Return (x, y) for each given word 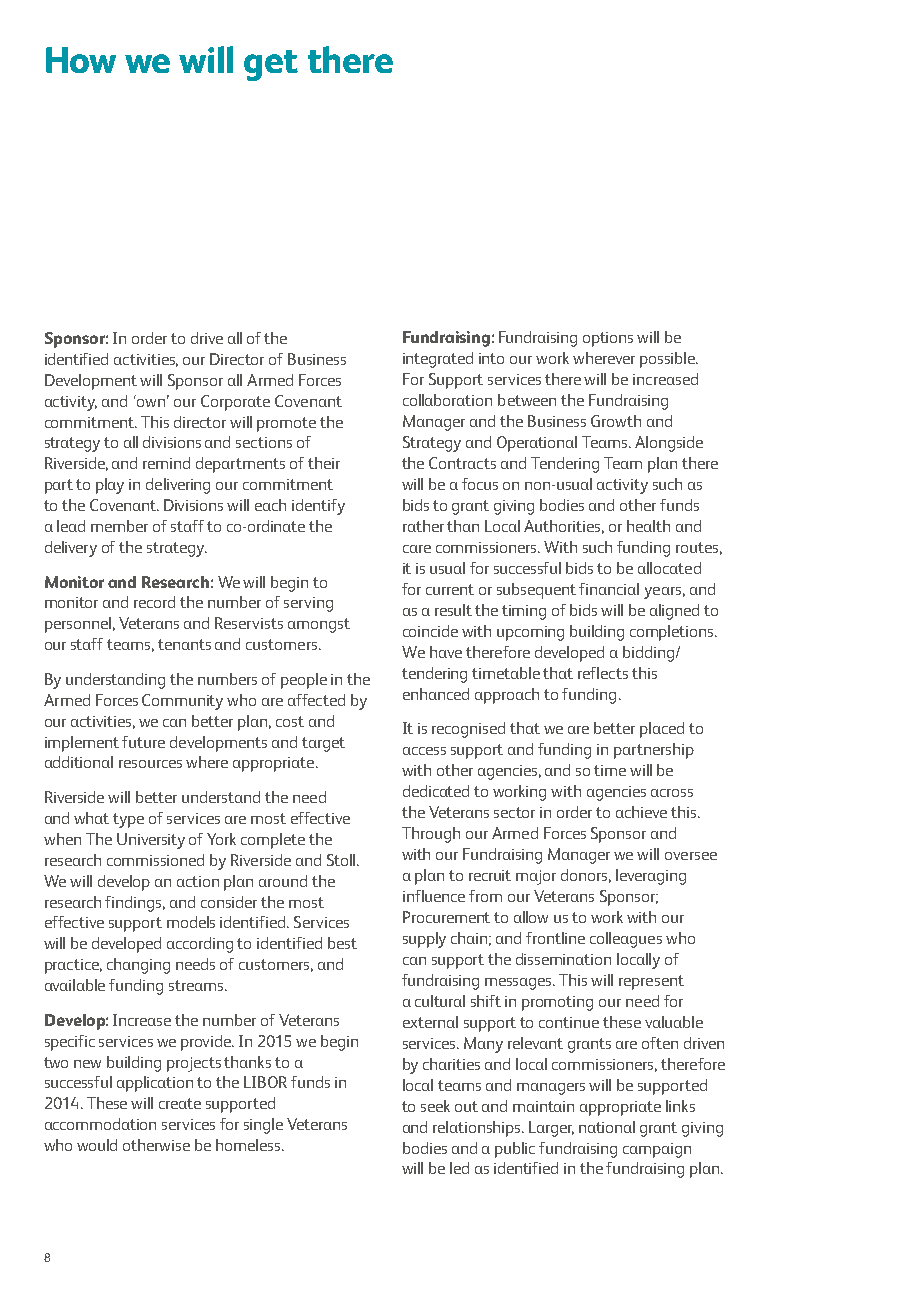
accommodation (100, 1124)
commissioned (155, 860)
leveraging (651, 877)
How (81, 60)
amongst (319, 625)
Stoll (341, 860)
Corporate (235, 403)
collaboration (447, 400)
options (608, 339)
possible (668, 360)
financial (609, 589)
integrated (438, 360)
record (154, 602)
